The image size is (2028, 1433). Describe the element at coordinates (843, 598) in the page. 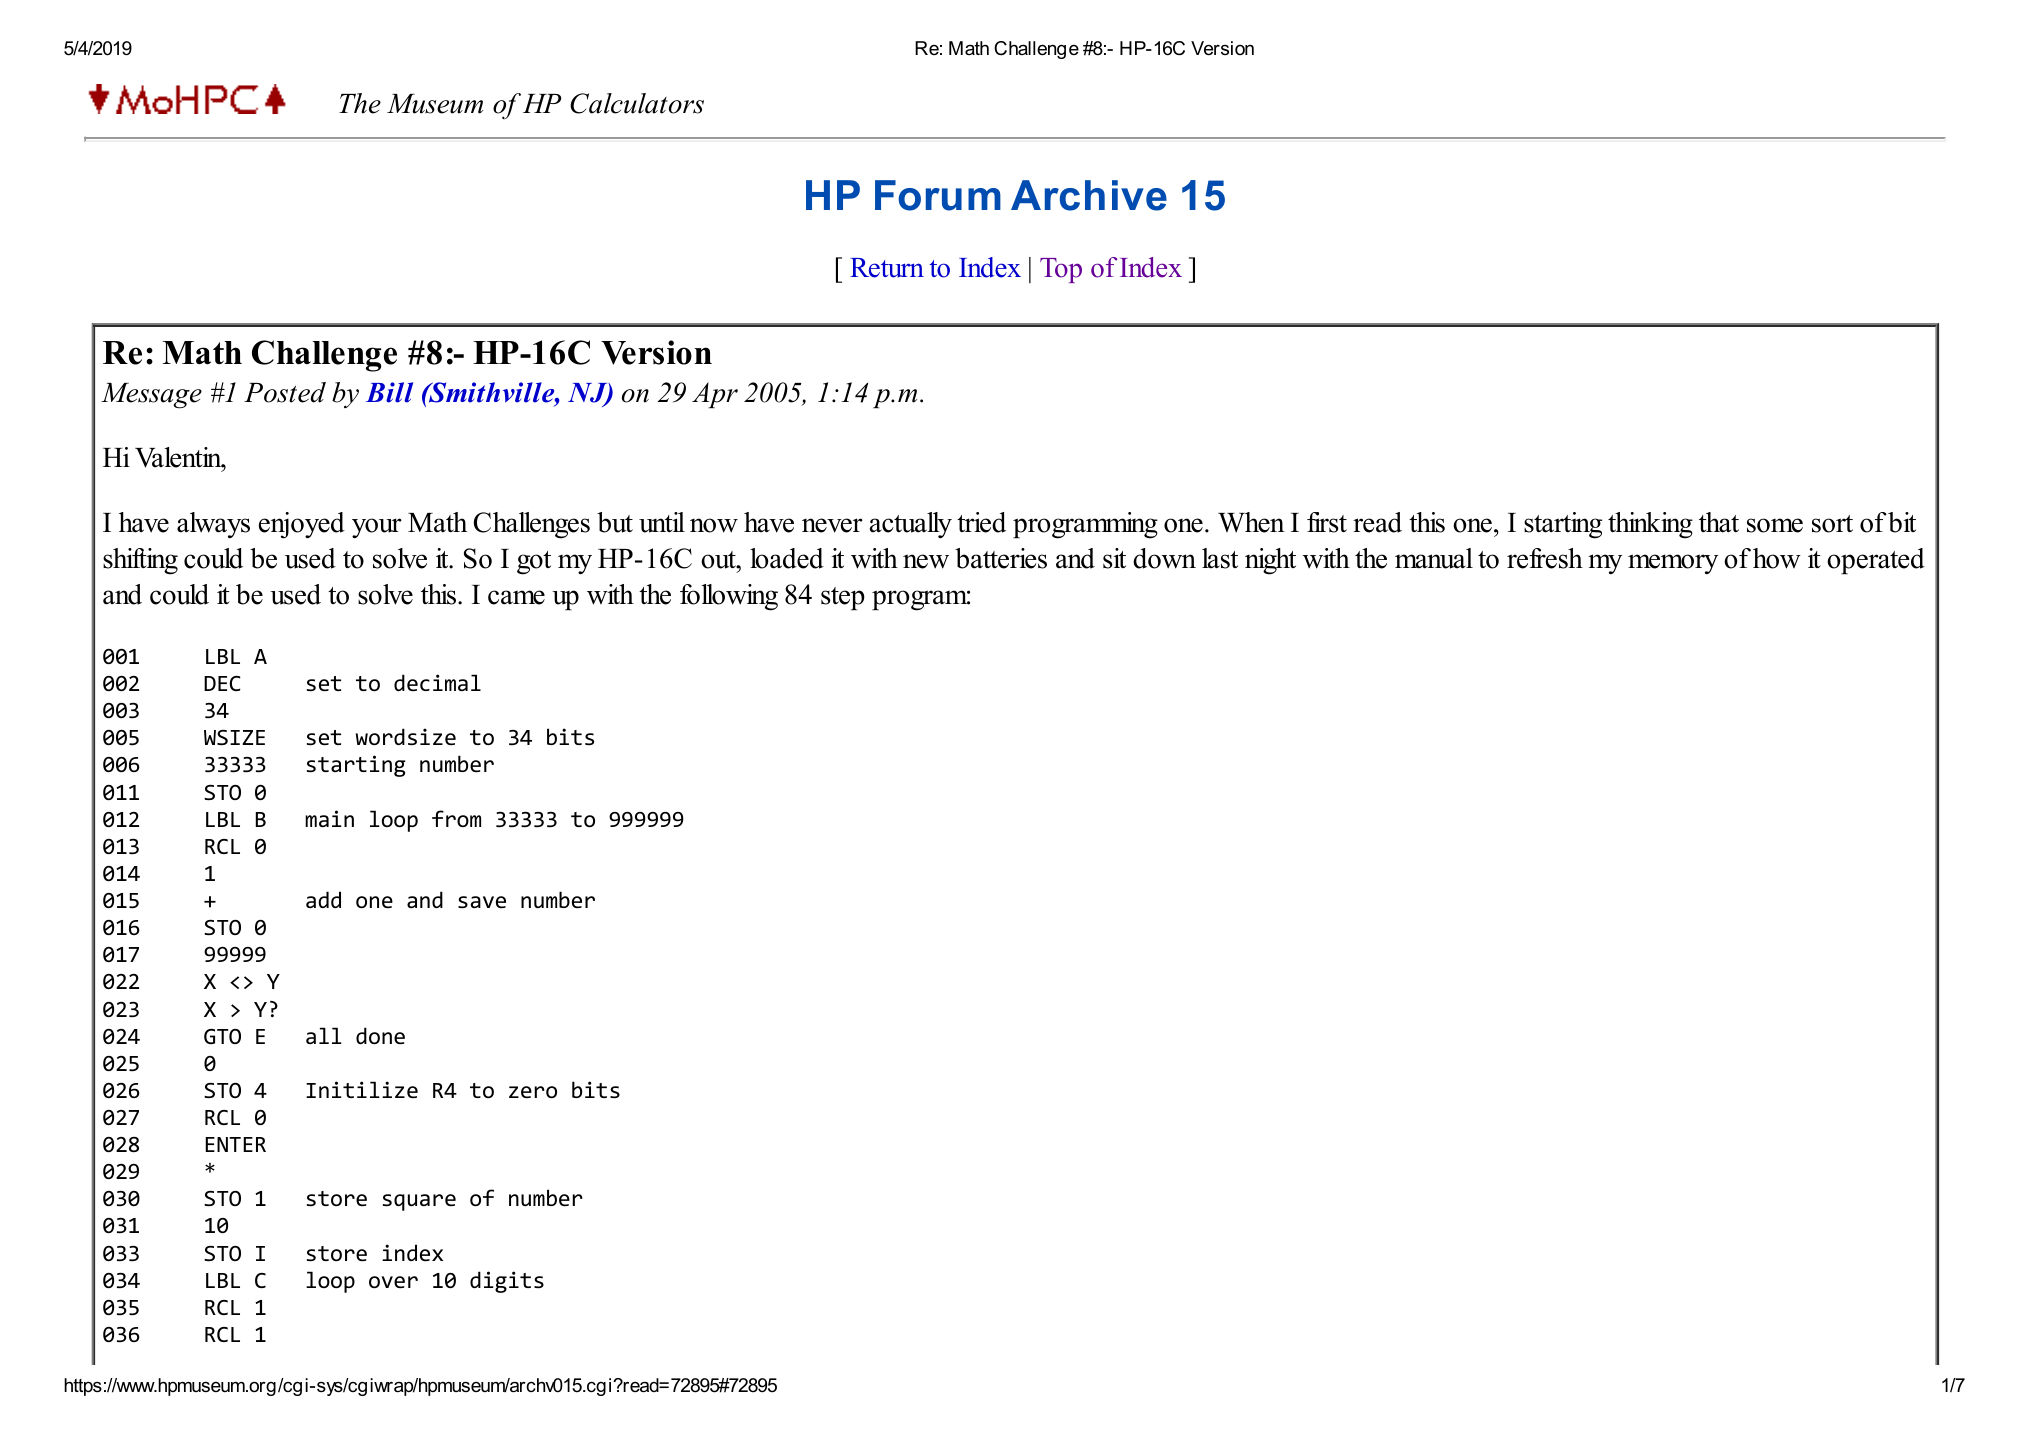

I see `step` at that location.
